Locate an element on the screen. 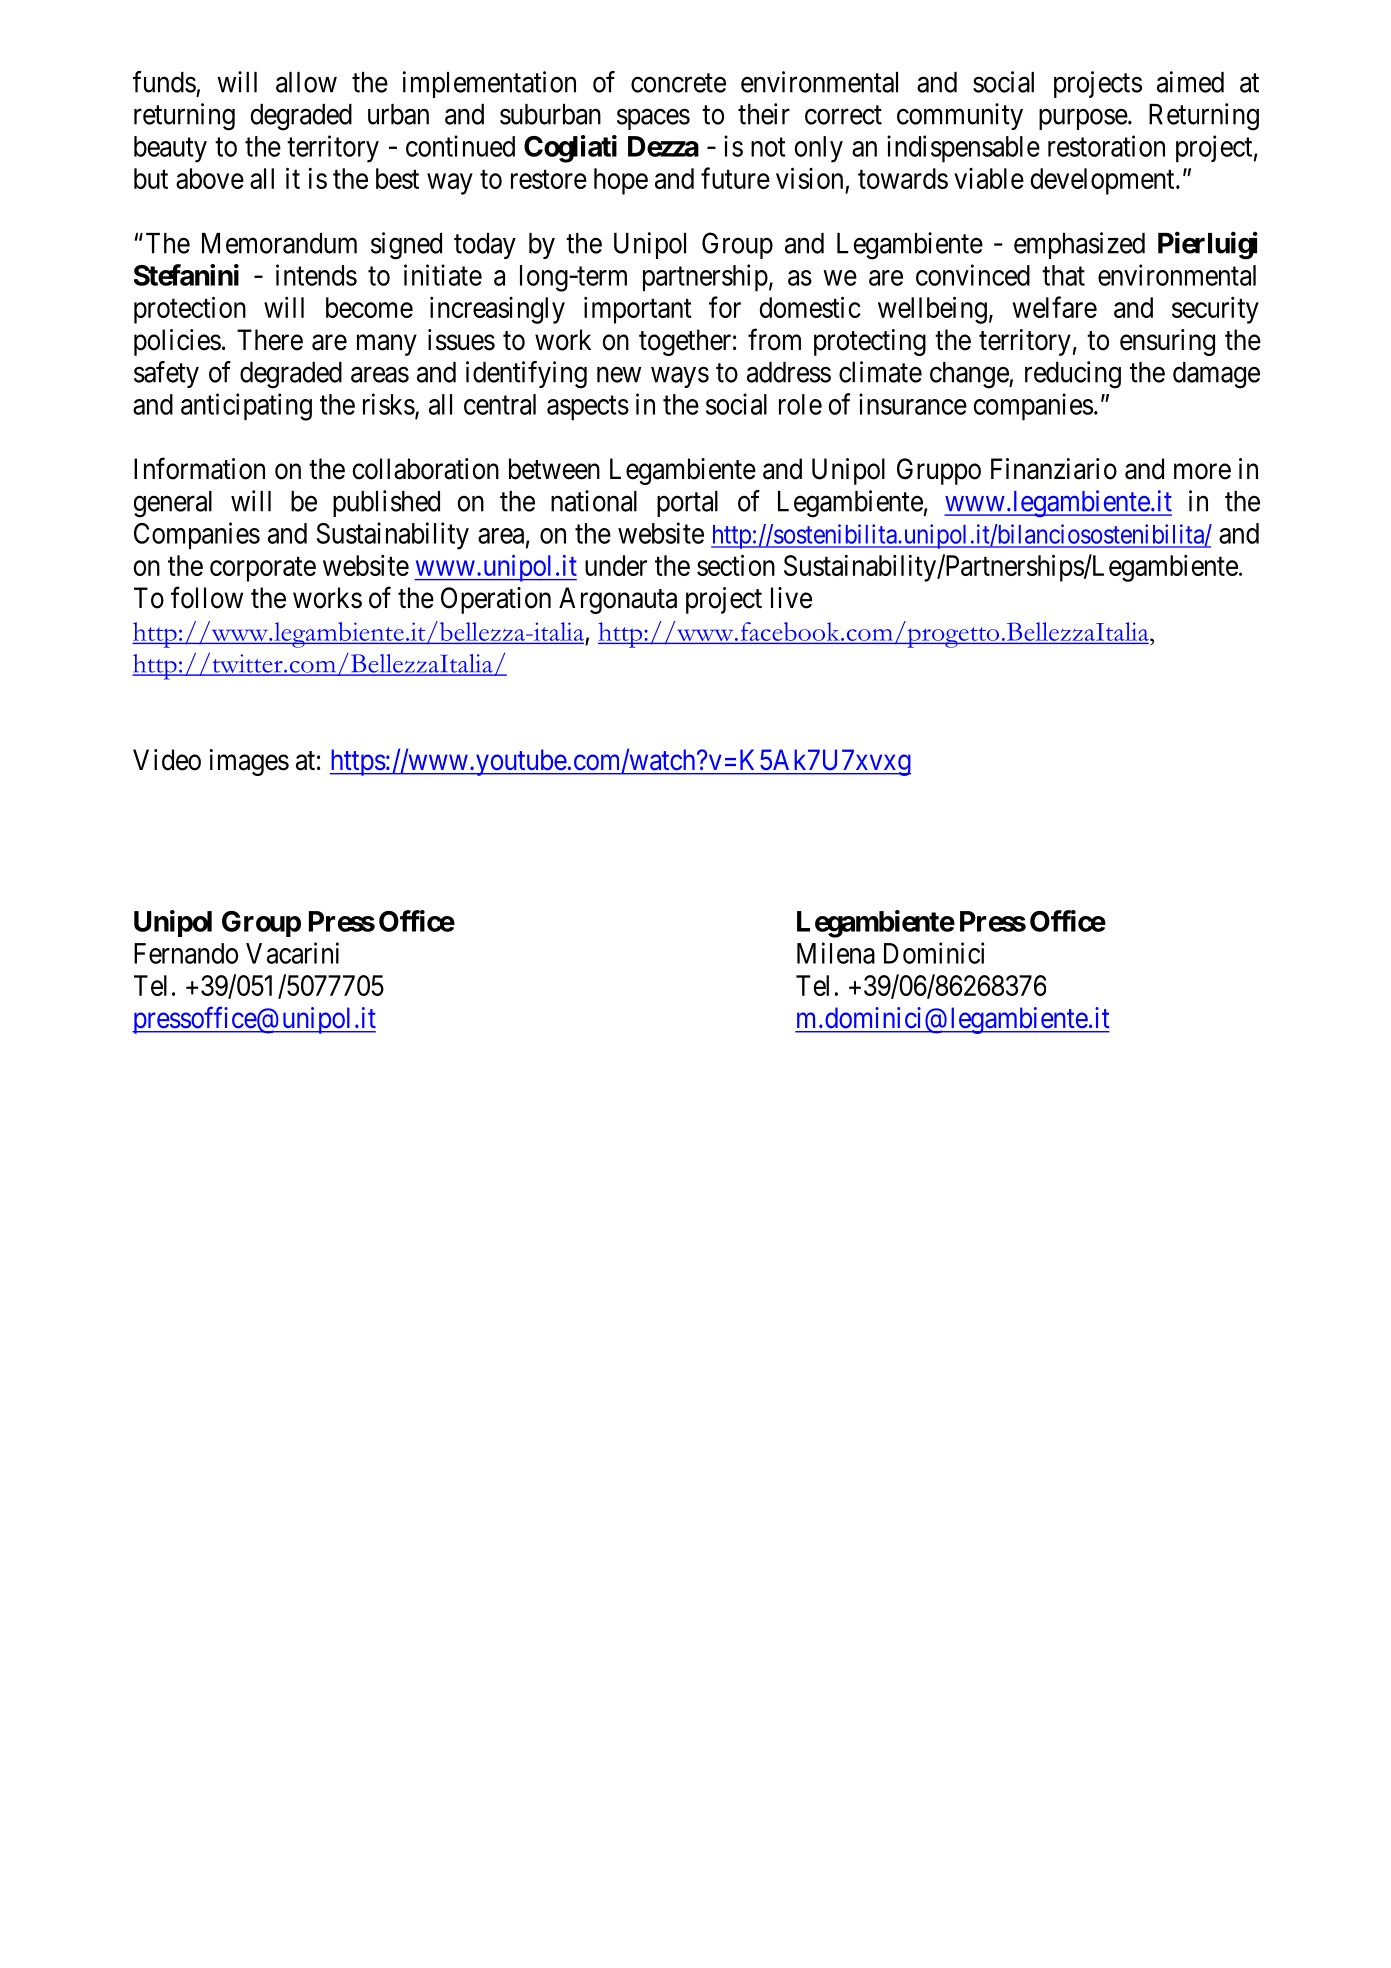 This screenshot has height=1968, width=1391. images is located at coordinates (249, 762).
